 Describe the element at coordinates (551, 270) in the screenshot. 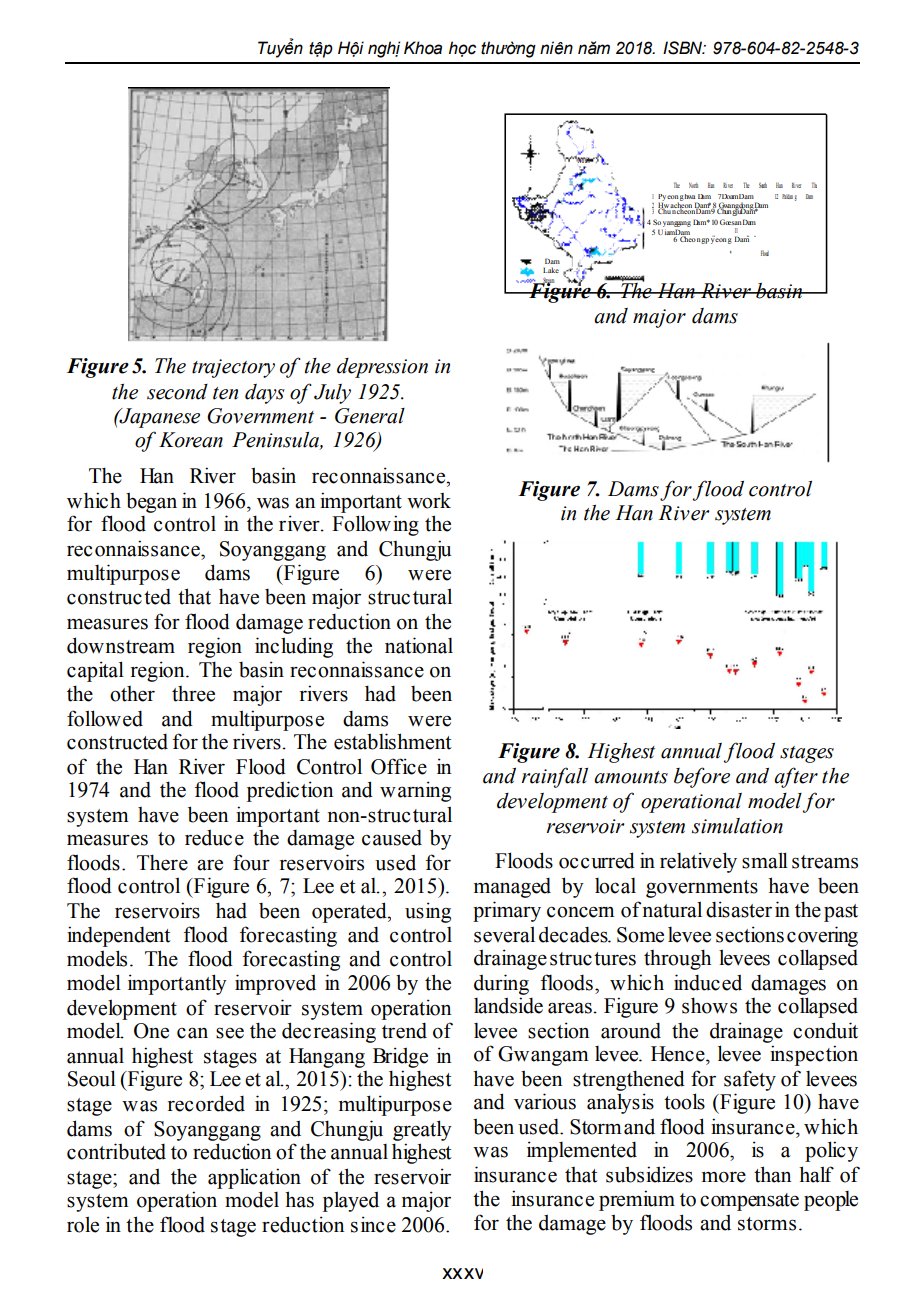

I see `Lake` at that location.
